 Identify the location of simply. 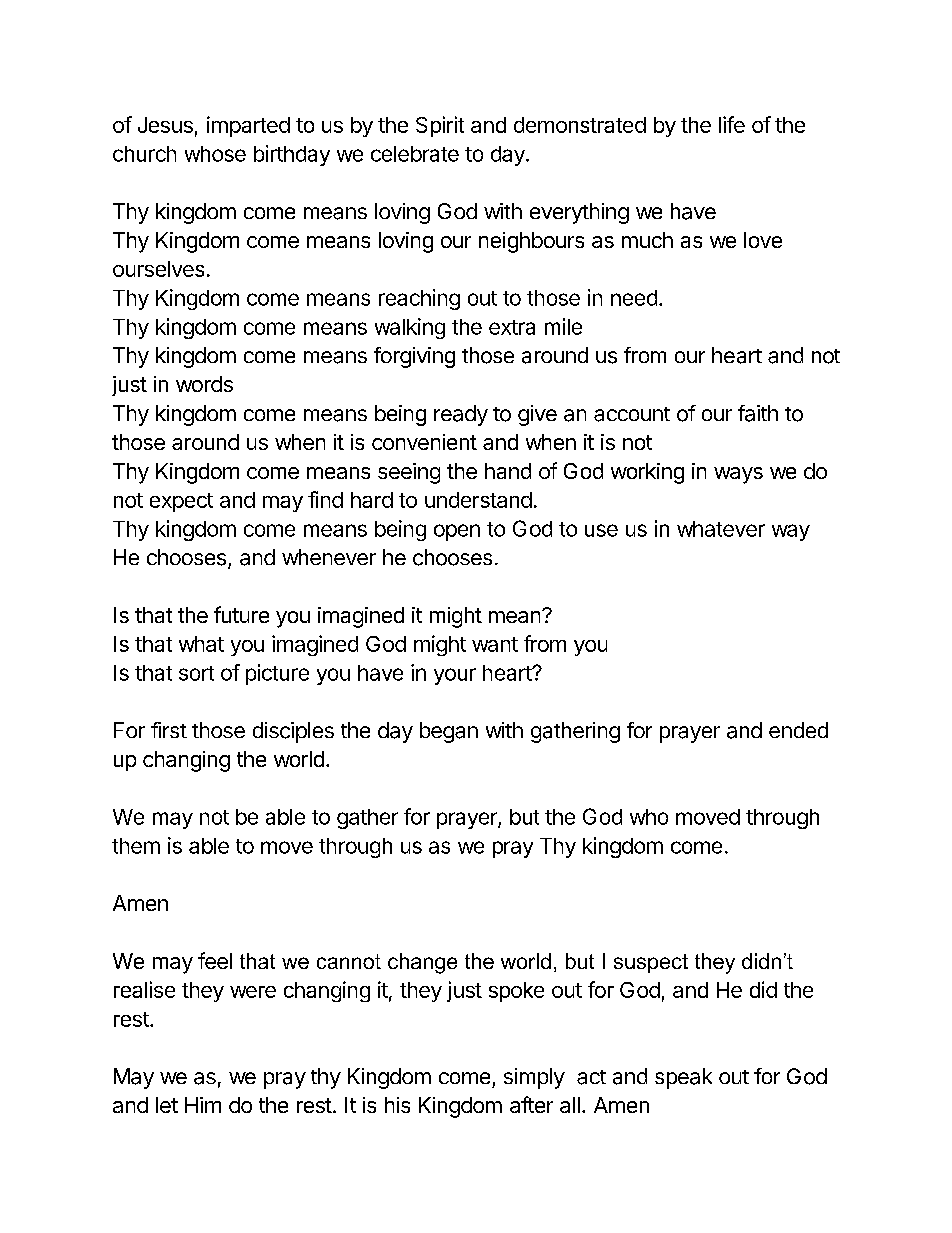
(534, 1078).
